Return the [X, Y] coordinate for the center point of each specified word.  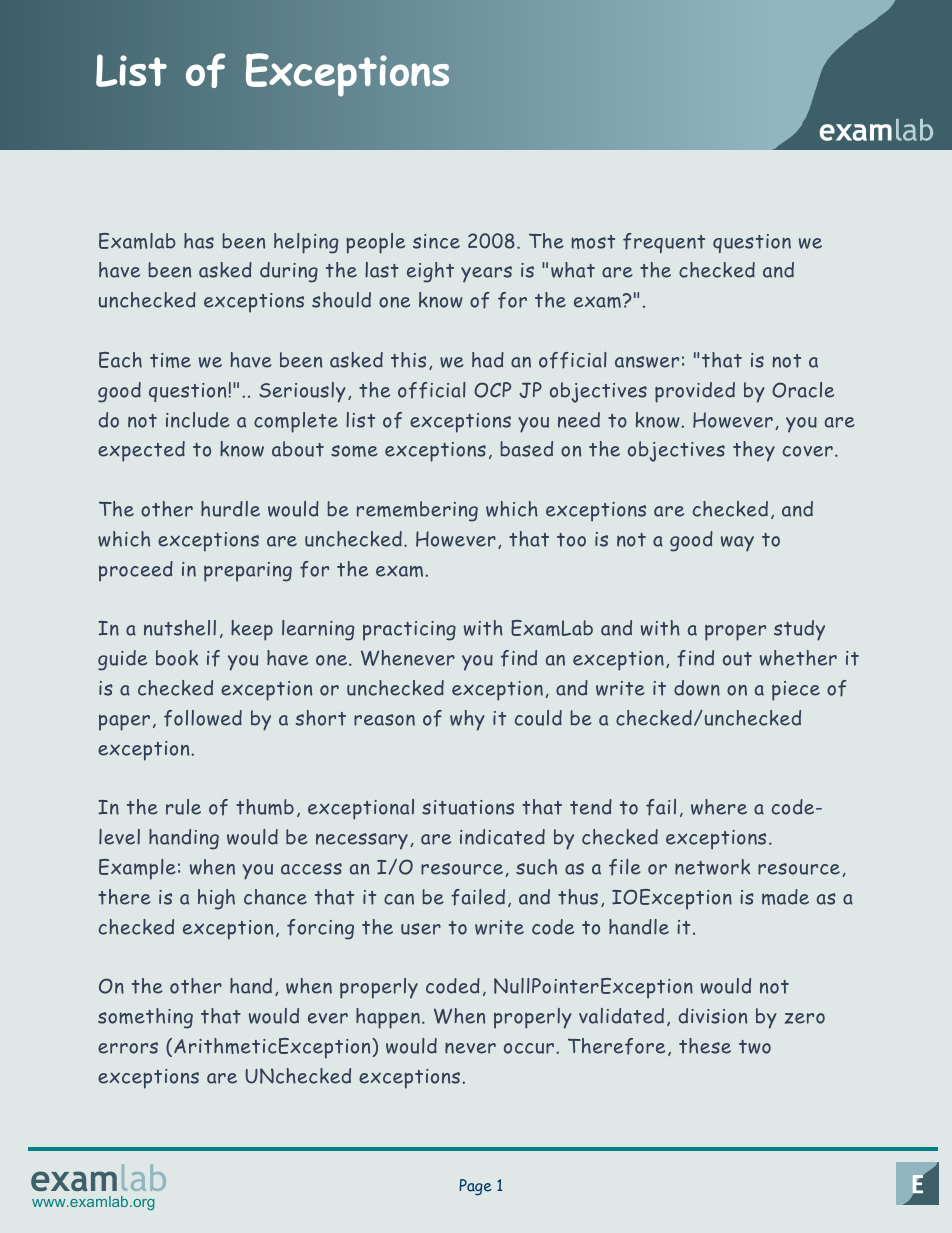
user [421, 929]
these [705, 1046]
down [697, 688]
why [467, 720]
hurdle [230, 509]
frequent [664, 243]
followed [203, 718]
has [199, 241]
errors [128, 1048]
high [216, 899]
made [785, 897]
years [486, 274]
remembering [417, 511]
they [754, 451]
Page [476, 1187]
